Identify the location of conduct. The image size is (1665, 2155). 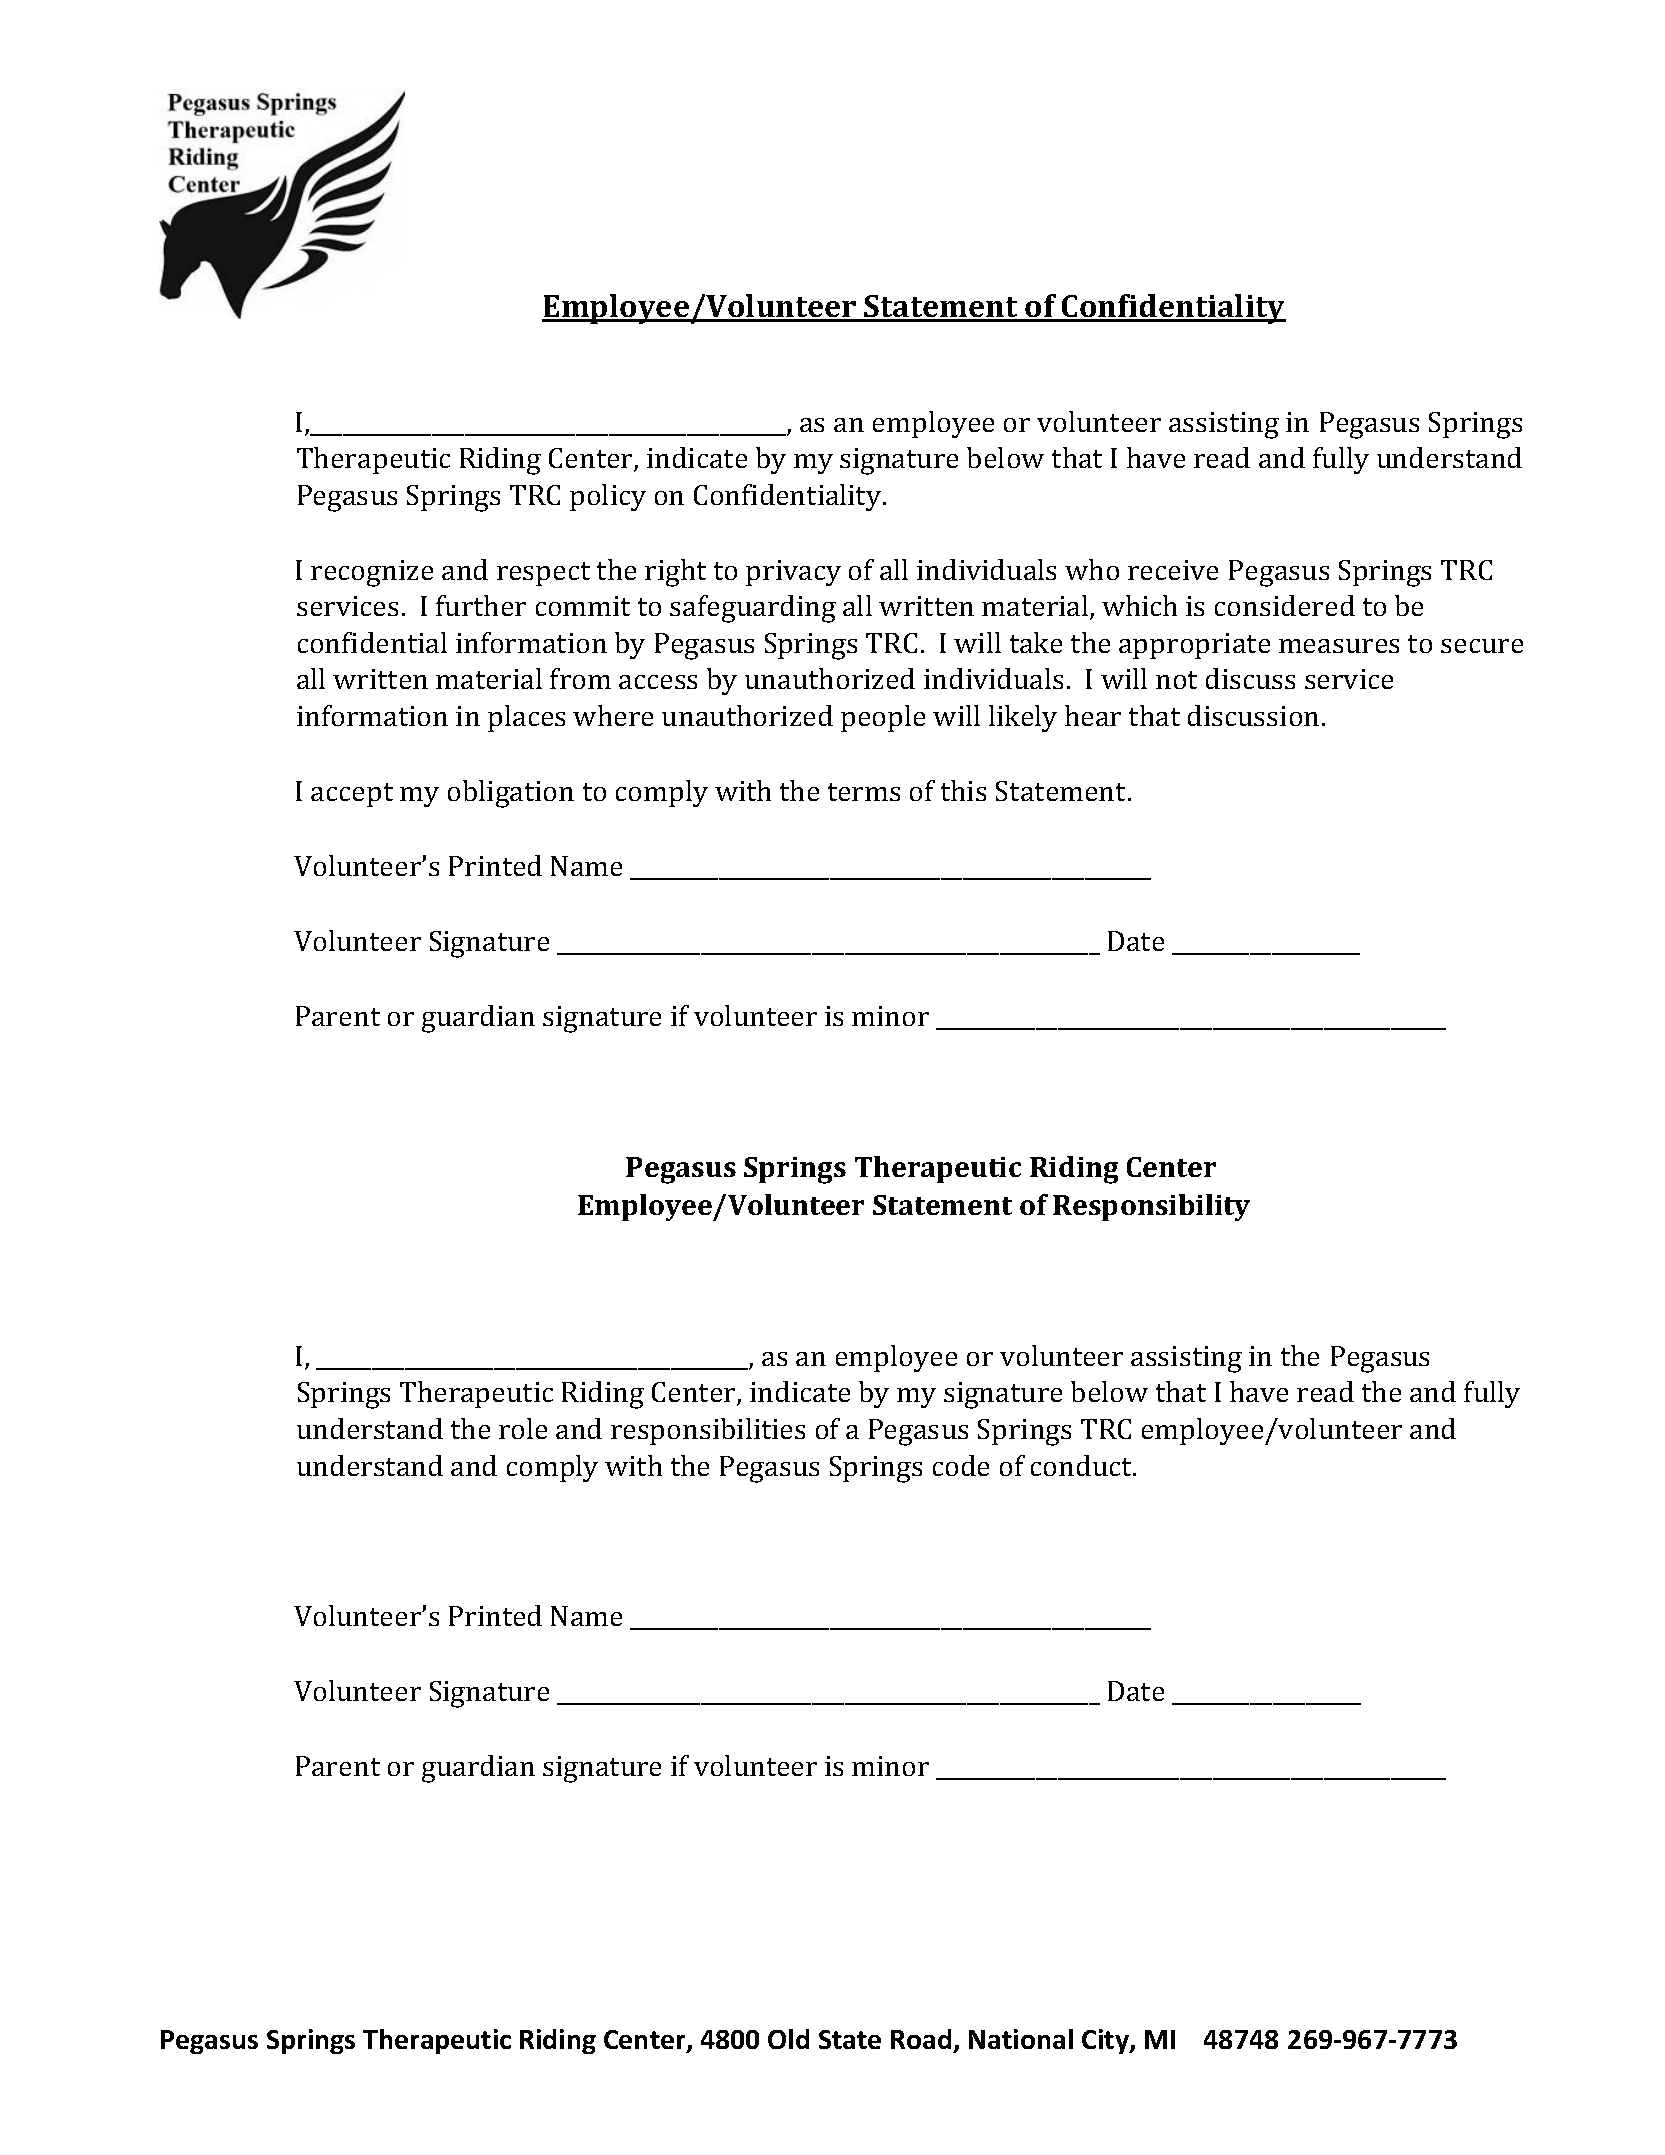
(1082, 1465).
